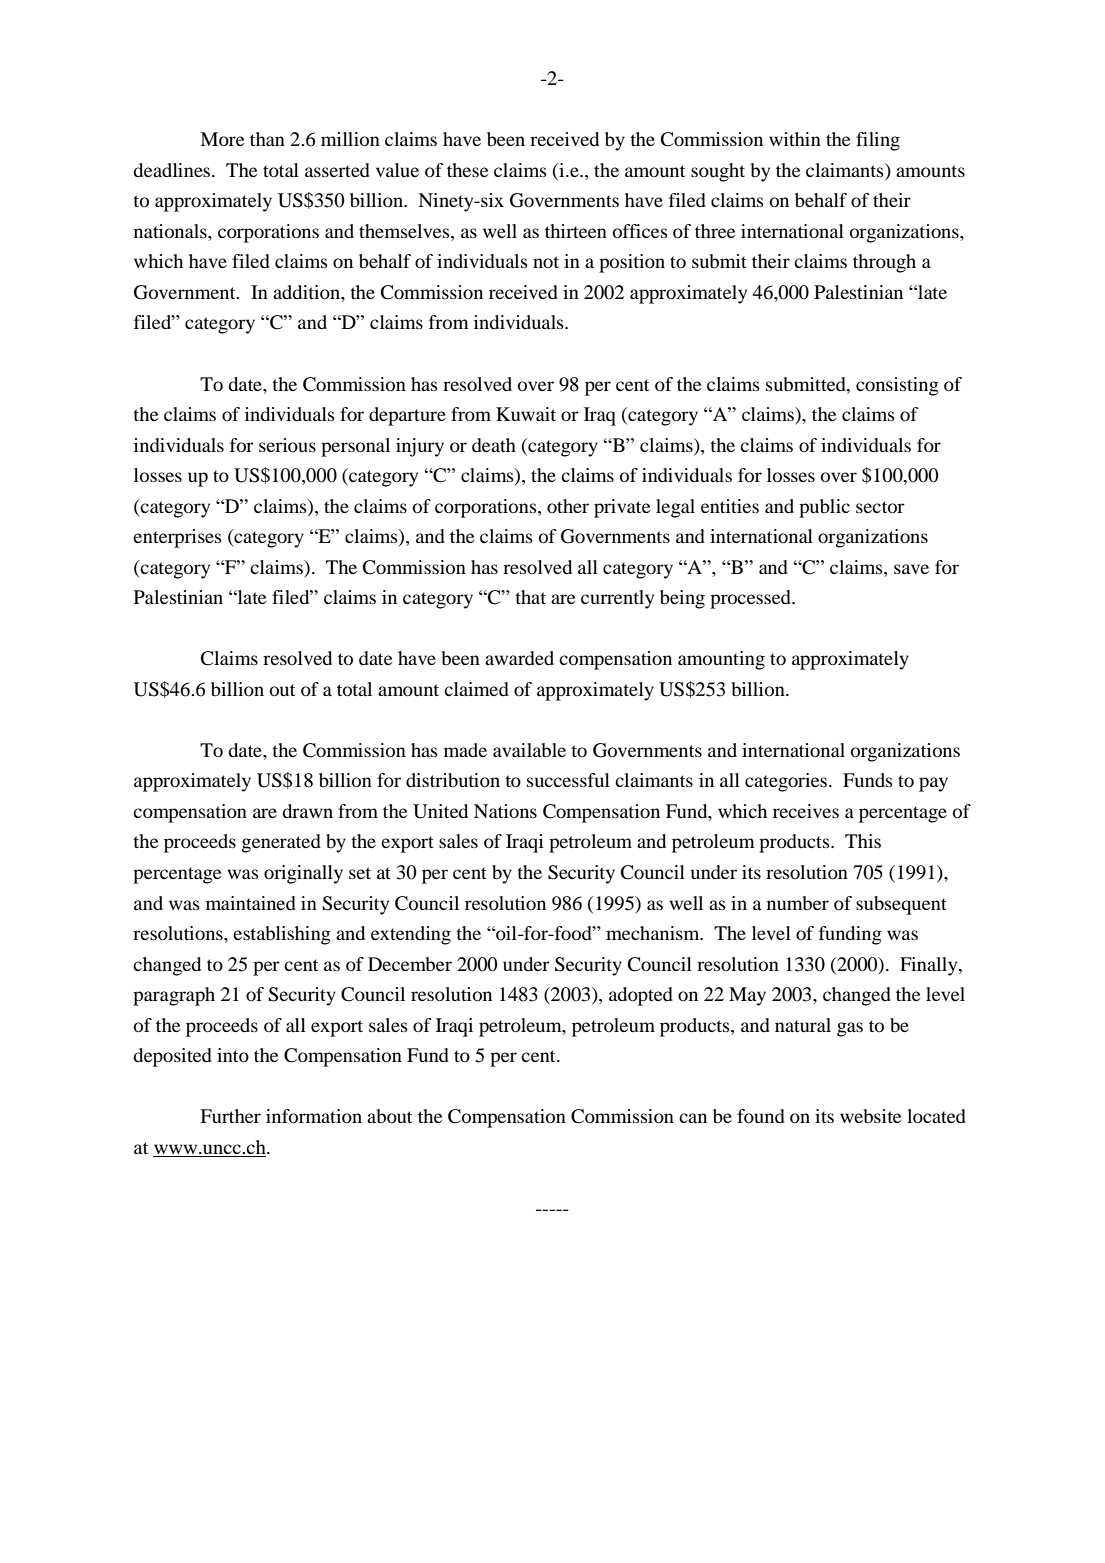 The image size is (1105, 1563). Describe the element at coordinates (751, 599) in the screenshot. I see `processed` at that location.
